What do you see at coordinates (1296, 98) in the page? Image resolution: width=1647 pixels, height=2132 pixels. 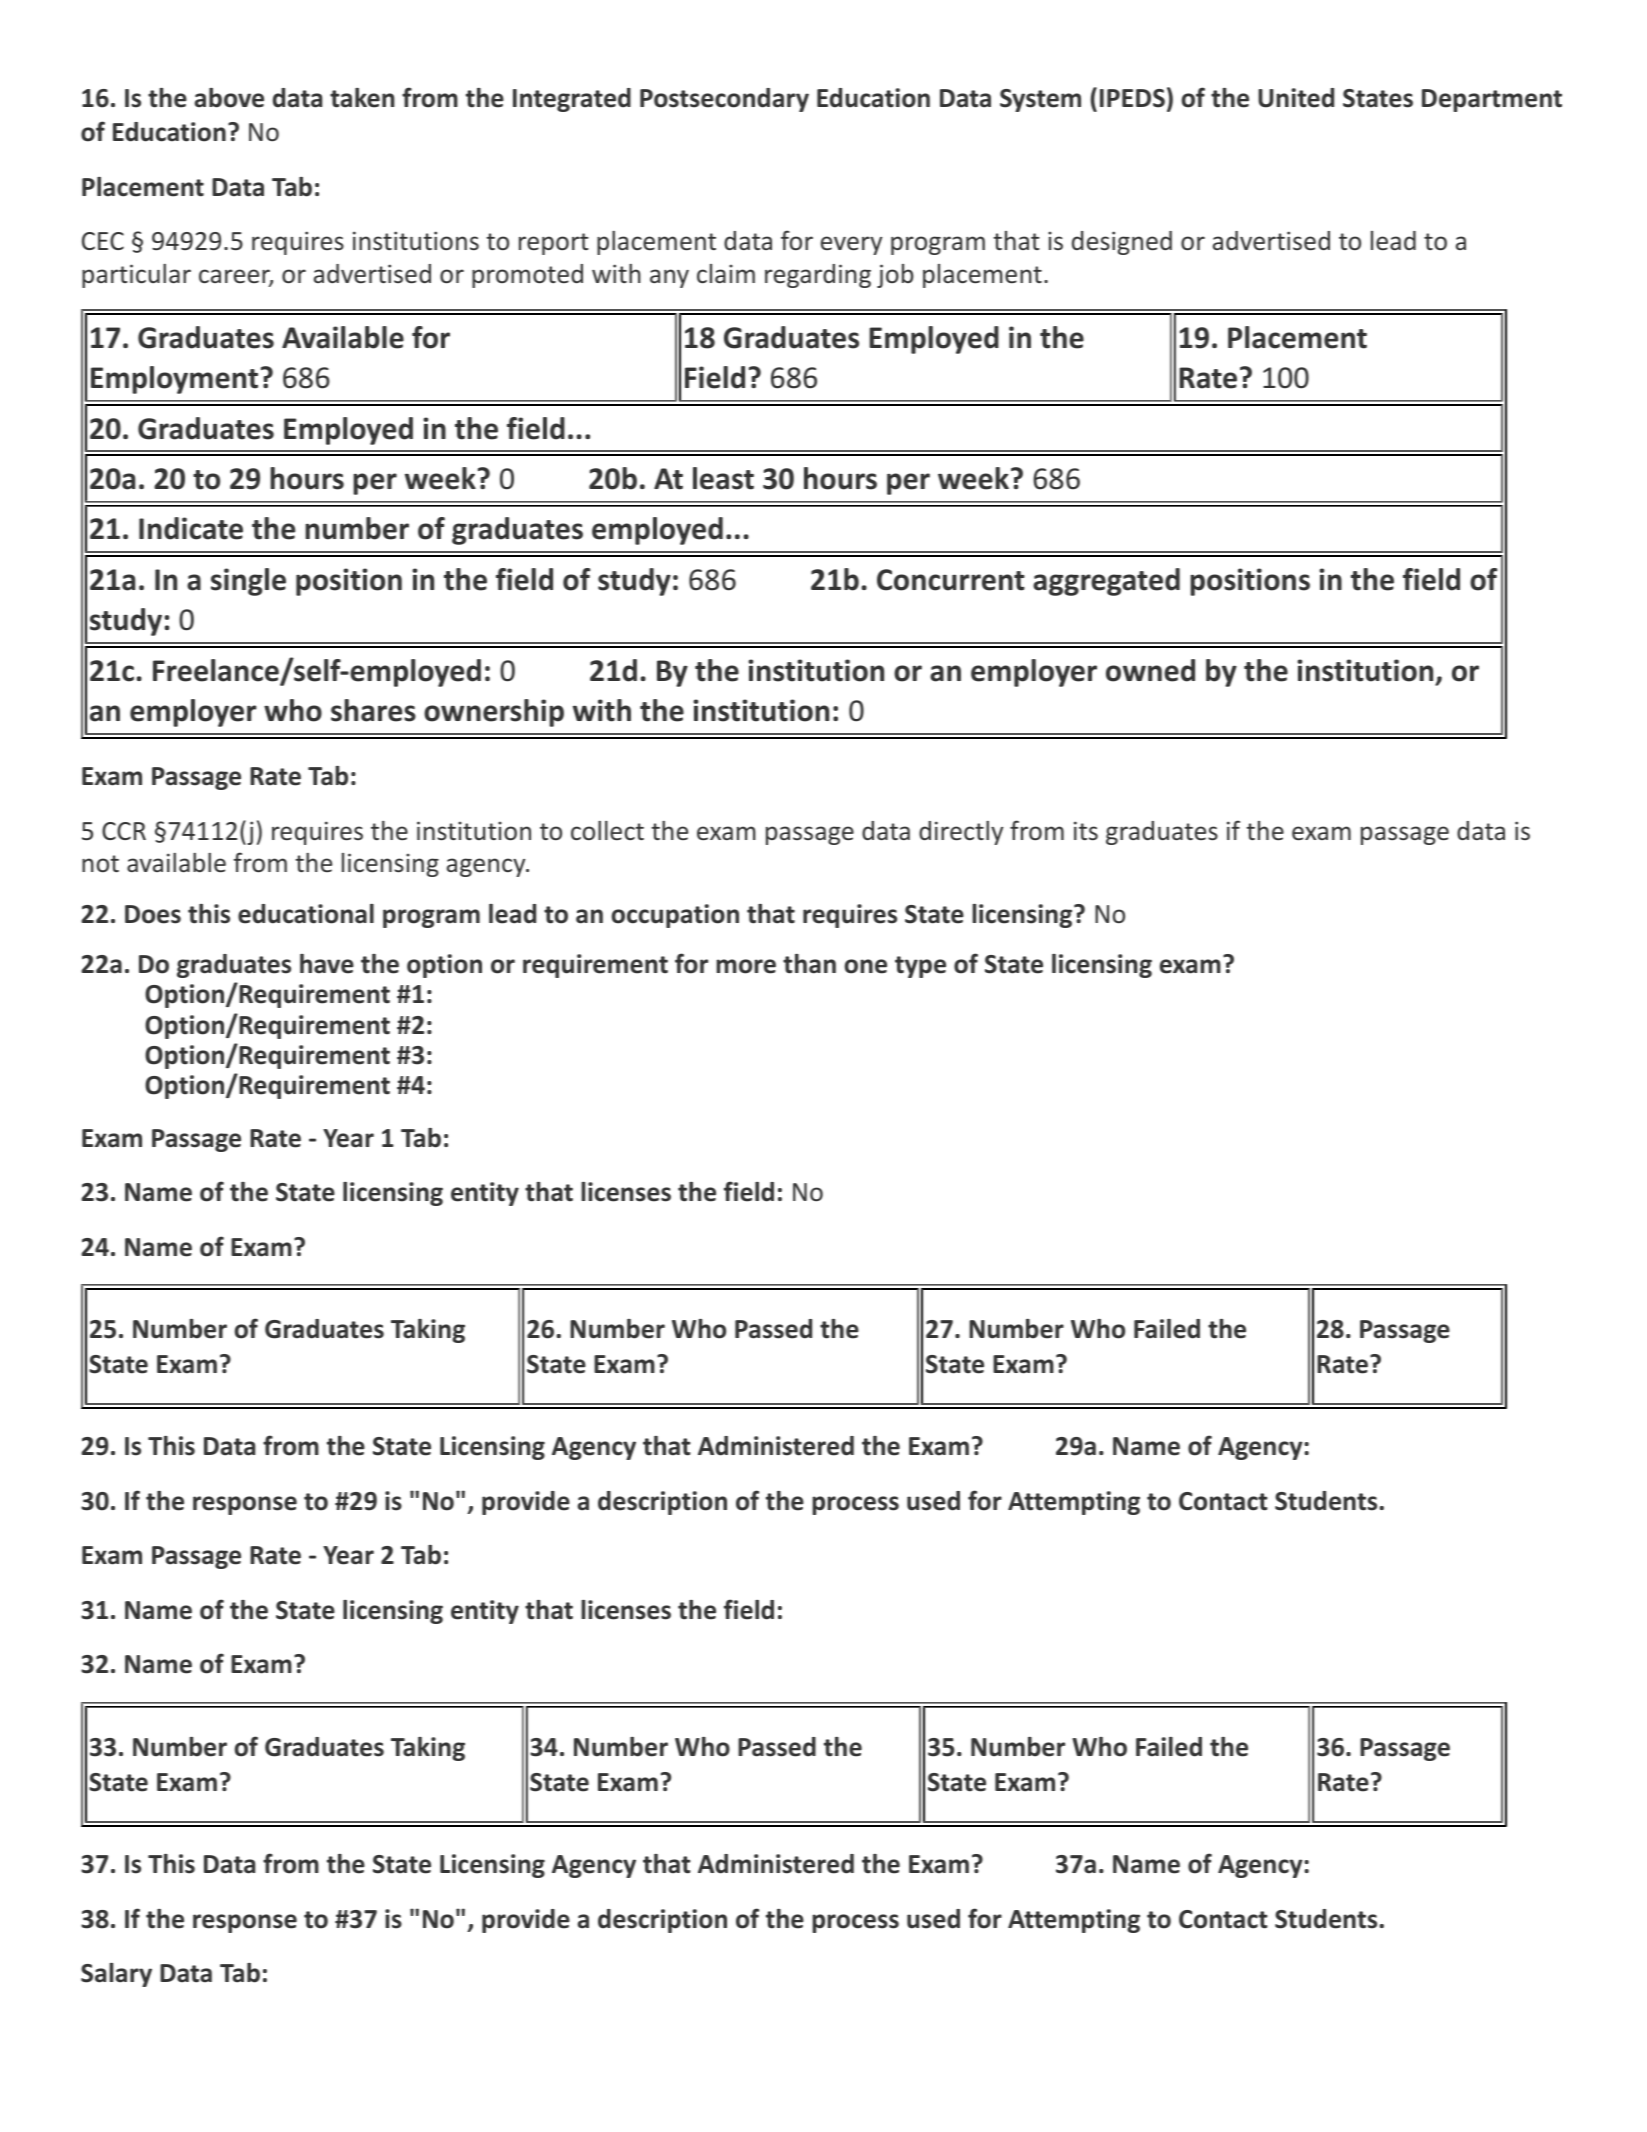 I see `United` at bounding box center [1296, 98].
